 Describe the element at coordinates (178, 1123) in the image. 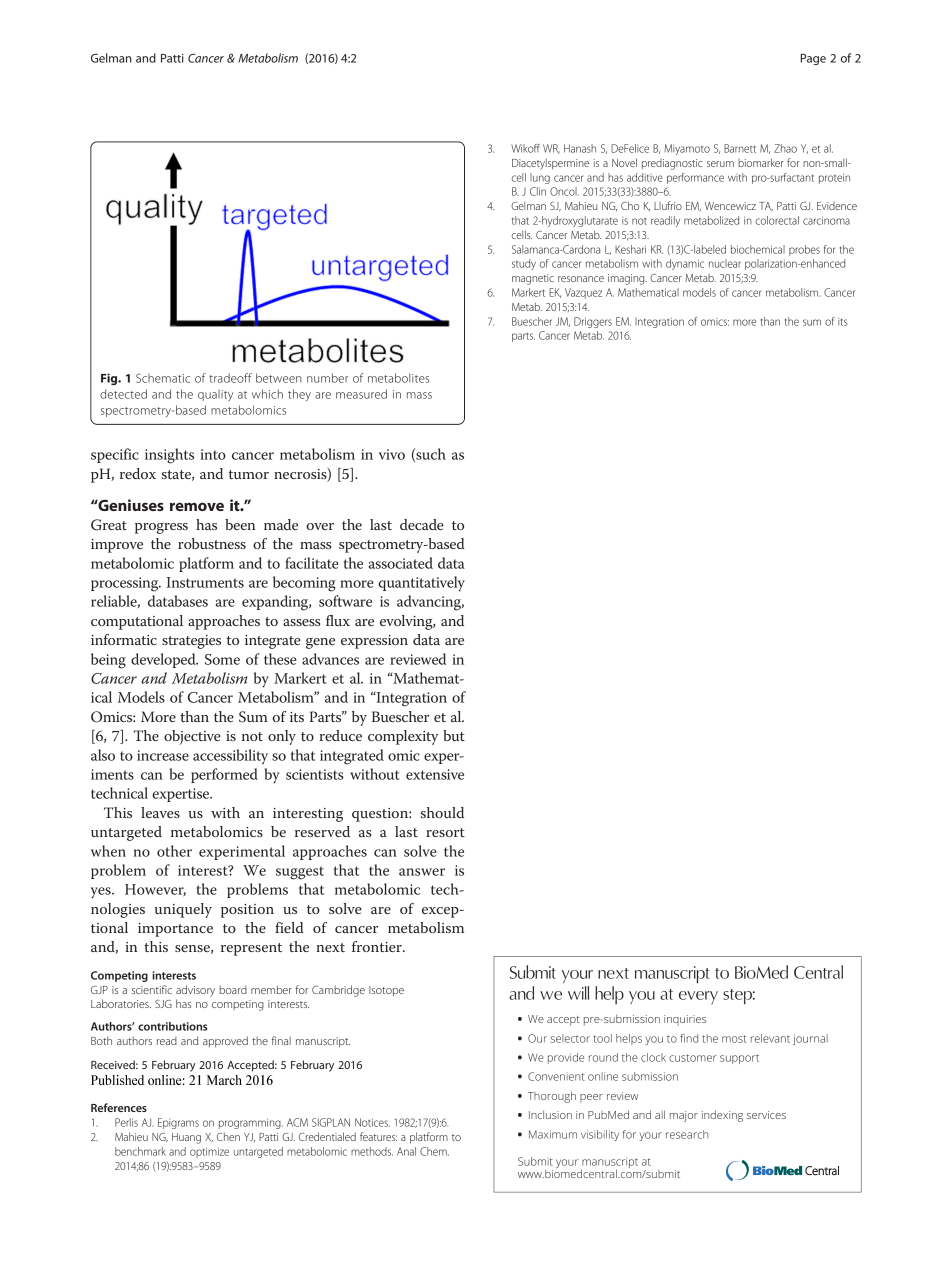

I see `Epigrams` at that location.
